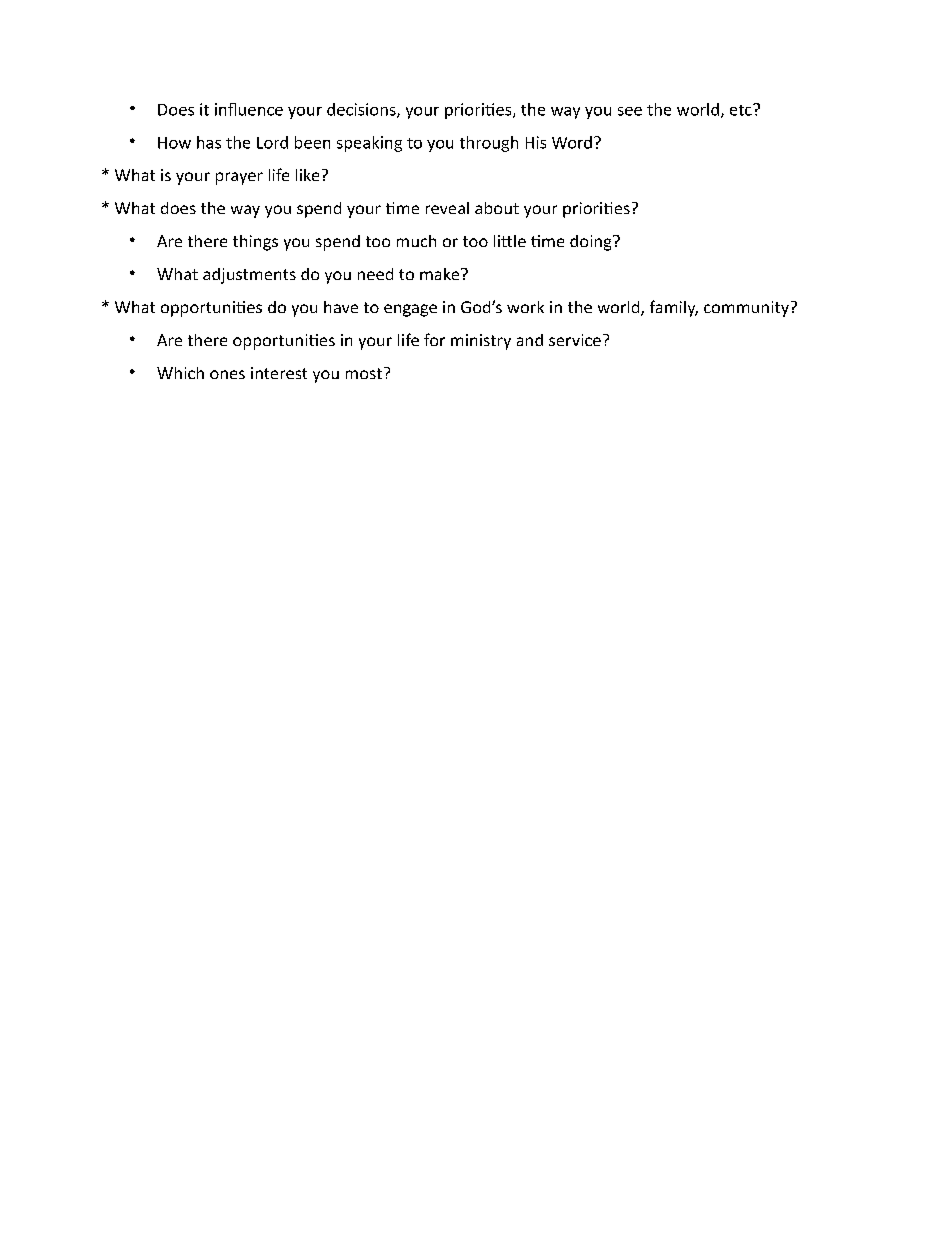 The width and height of the image is (952, 1233). I want to click on ones, so click(227, 374).
